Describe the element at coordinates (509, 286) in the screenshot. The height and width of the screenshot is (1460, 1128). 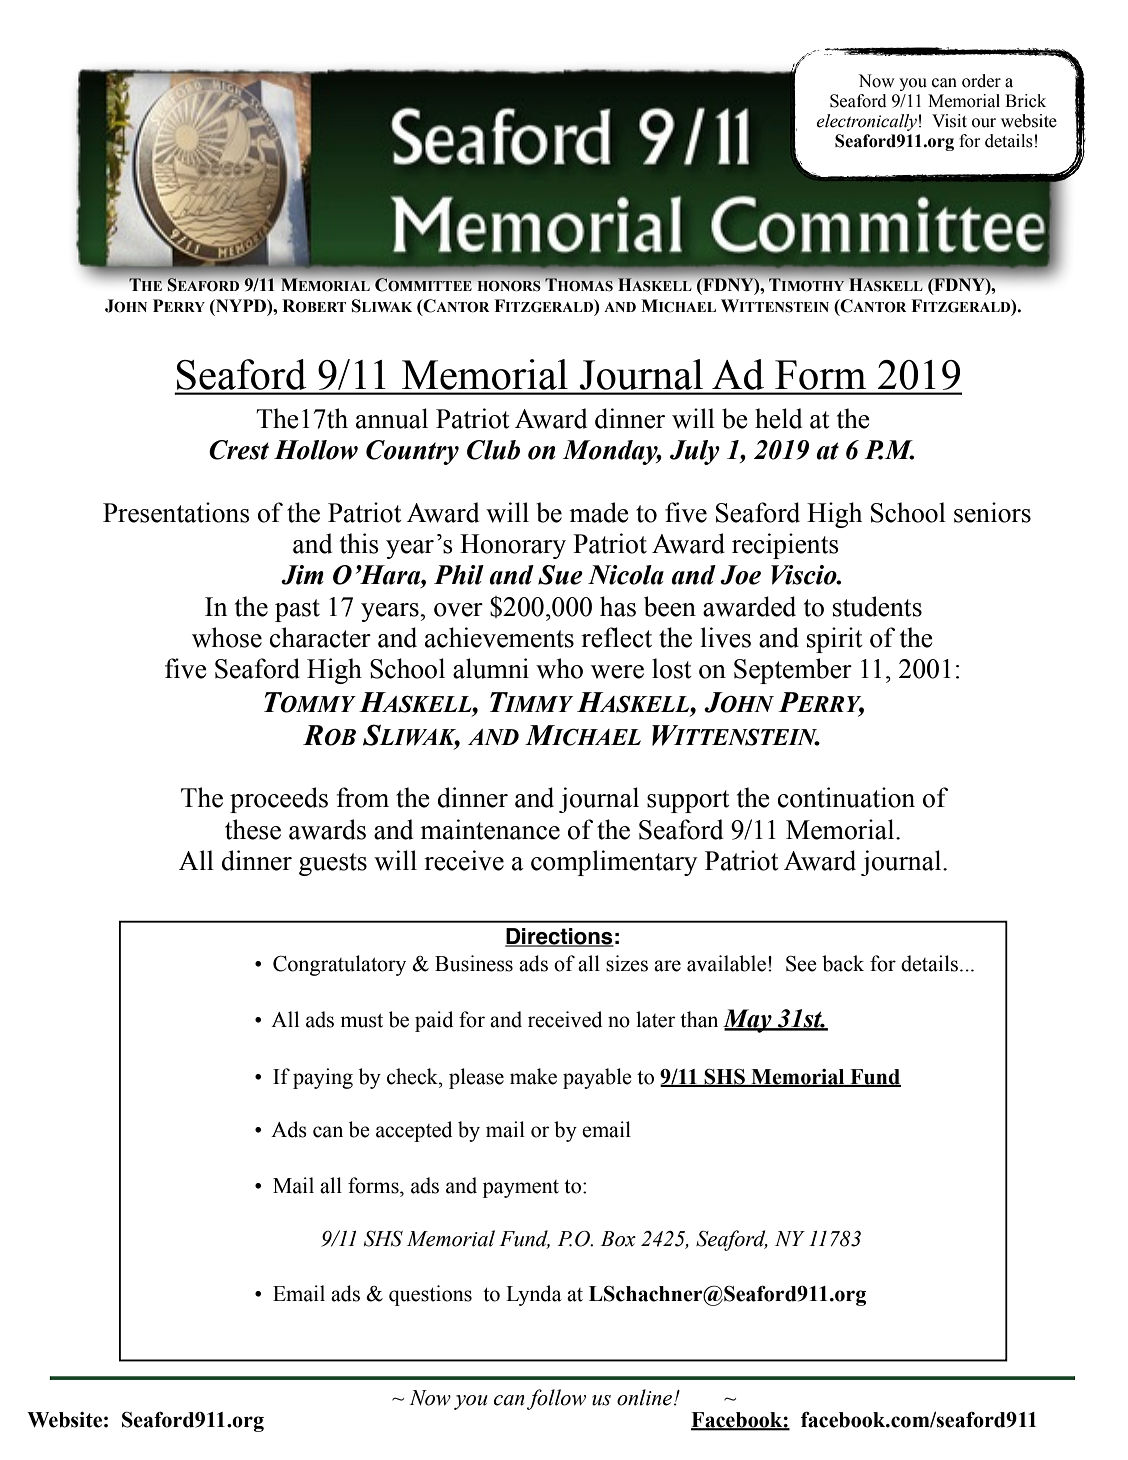
I see `HONORS` at that location.
